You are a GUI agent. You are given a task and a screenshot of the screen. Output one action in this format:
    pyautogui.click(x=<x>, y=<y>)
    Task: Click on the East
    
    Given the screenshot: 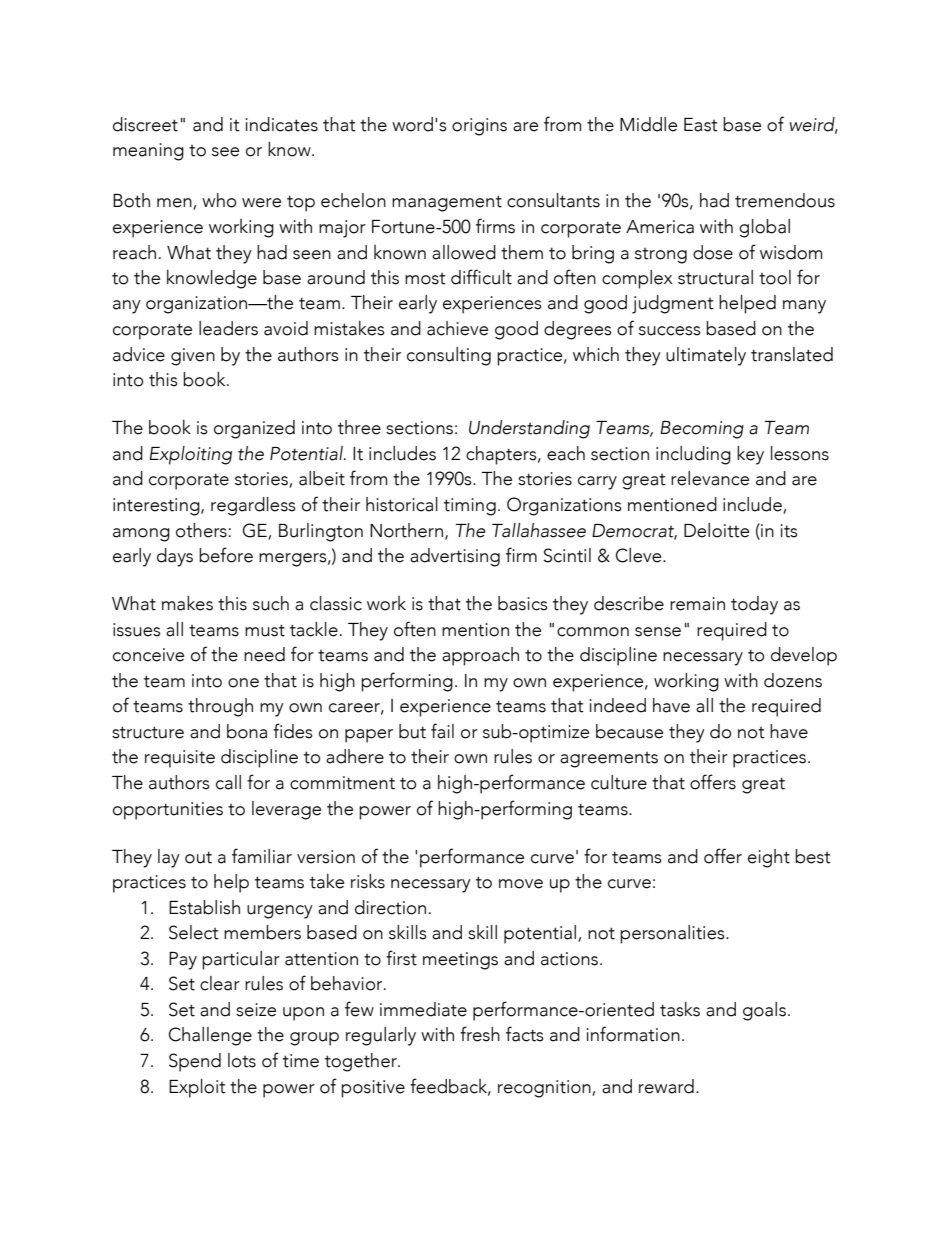 What is the action you would take?
    pyautogui.click(x=701, y=125)
